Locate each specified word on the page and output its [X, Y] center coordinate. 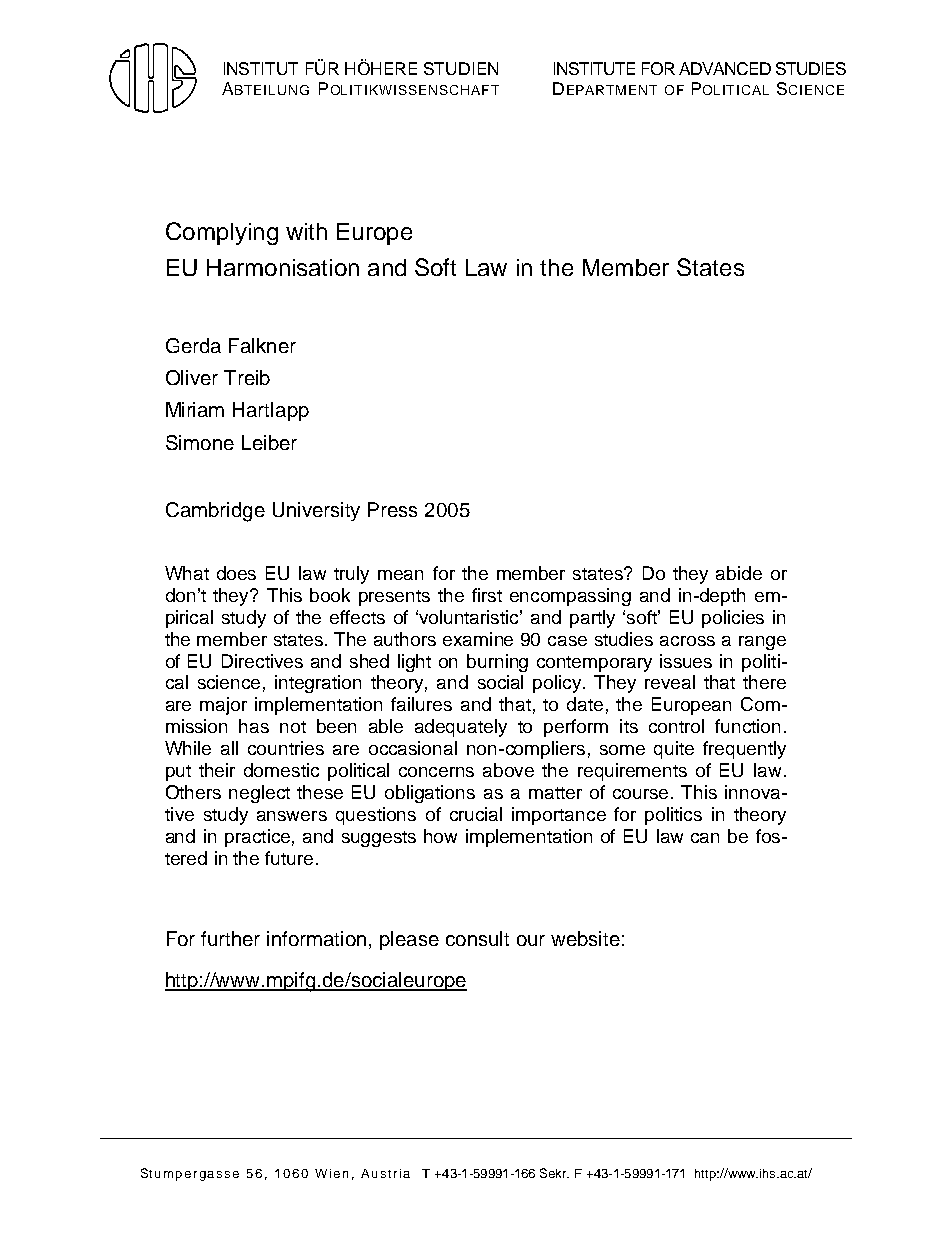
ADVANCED [725, 68]
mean [400, 575]
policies [733, 619]
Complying [222, 233]
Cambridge [215, 512]
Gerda [193, 345]
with [306, 231]
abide [739, 573]
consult [477, 938]
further [230, 938]
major [223, 706]
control [676, 726]
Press [392, 509]
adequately [461, 728]
